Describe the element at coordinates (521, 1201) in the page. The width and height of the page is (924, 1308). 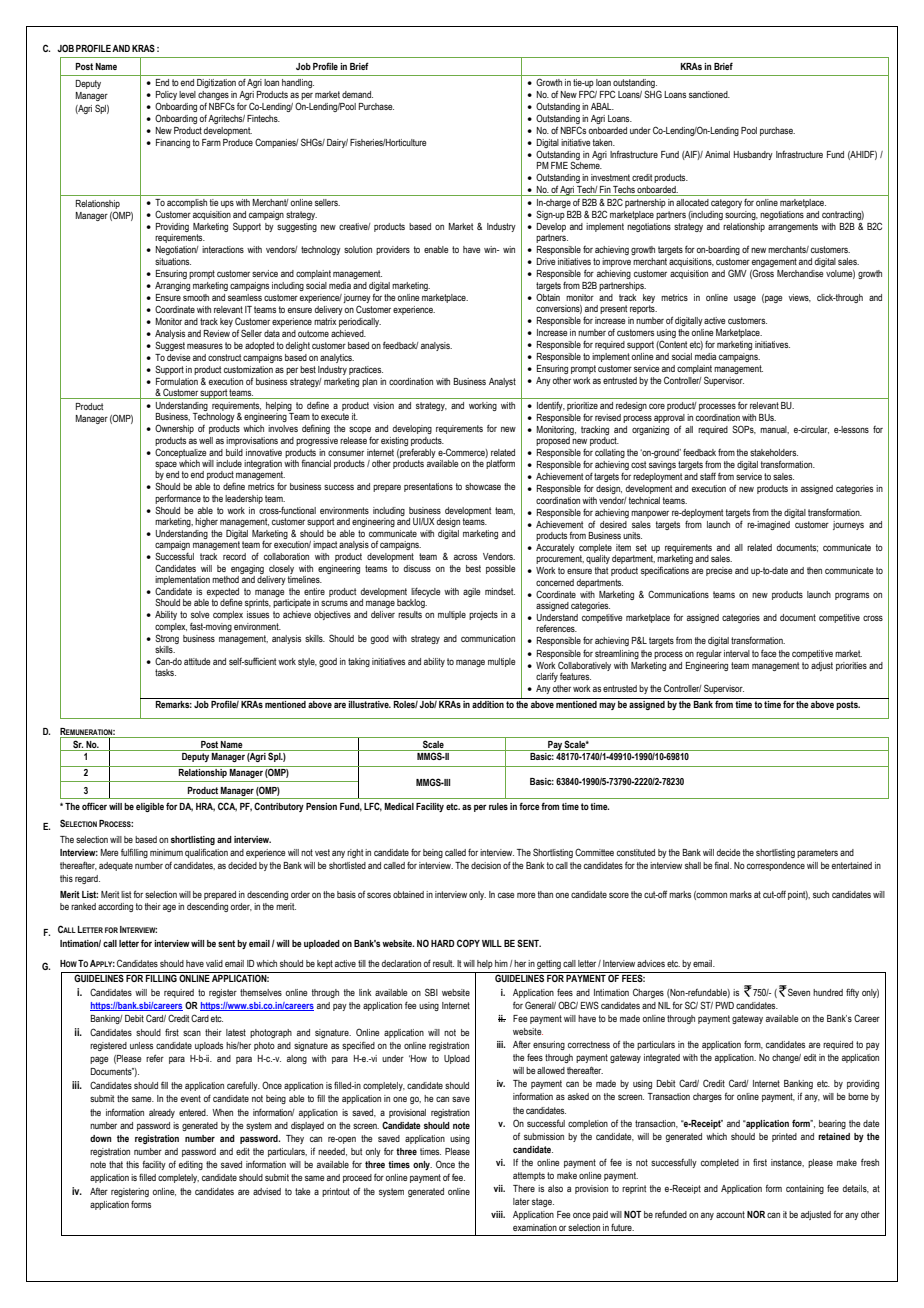
I see `later` at that location.
